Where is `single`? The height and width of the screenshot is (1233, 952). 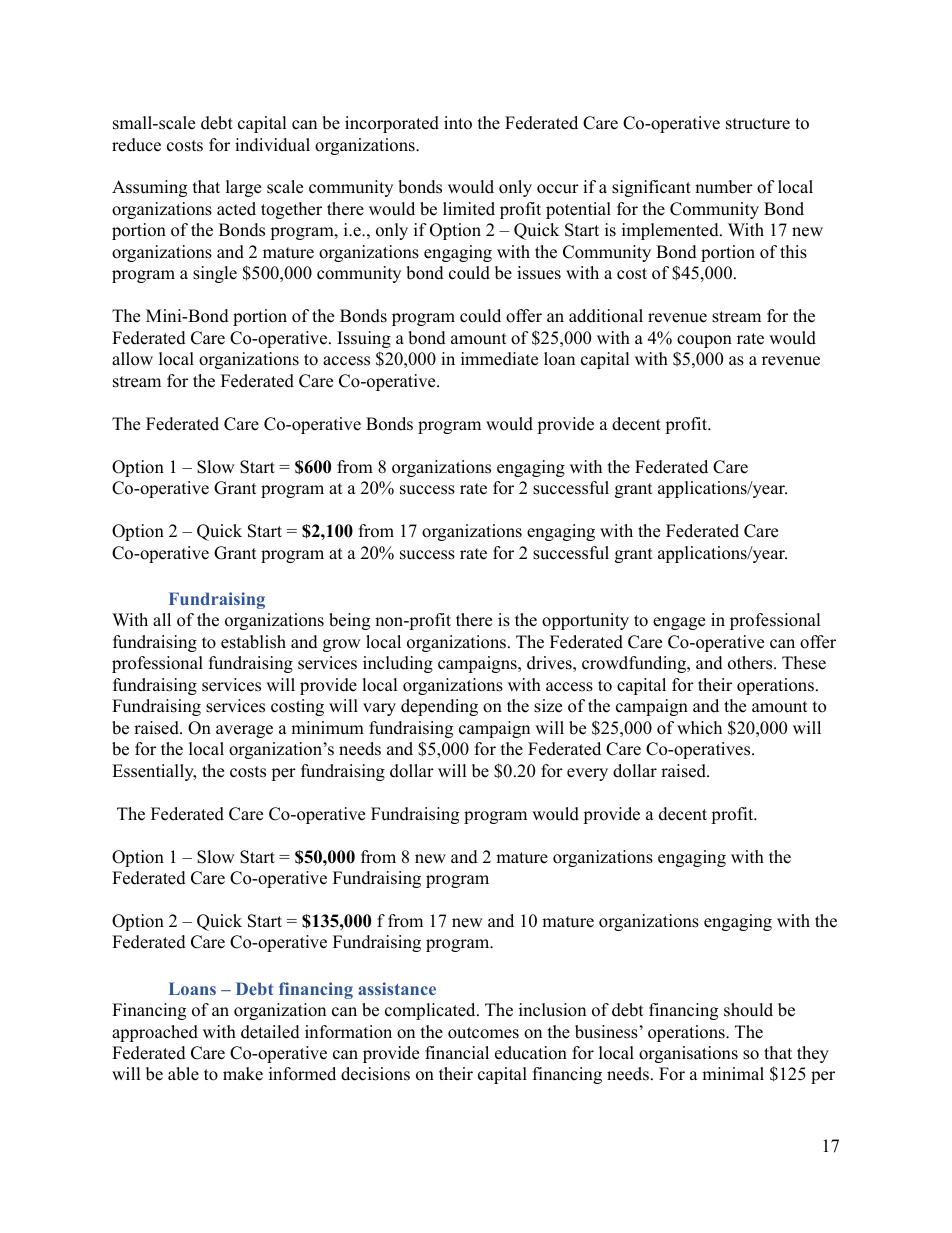 single is located at coordinates (215, 274).
